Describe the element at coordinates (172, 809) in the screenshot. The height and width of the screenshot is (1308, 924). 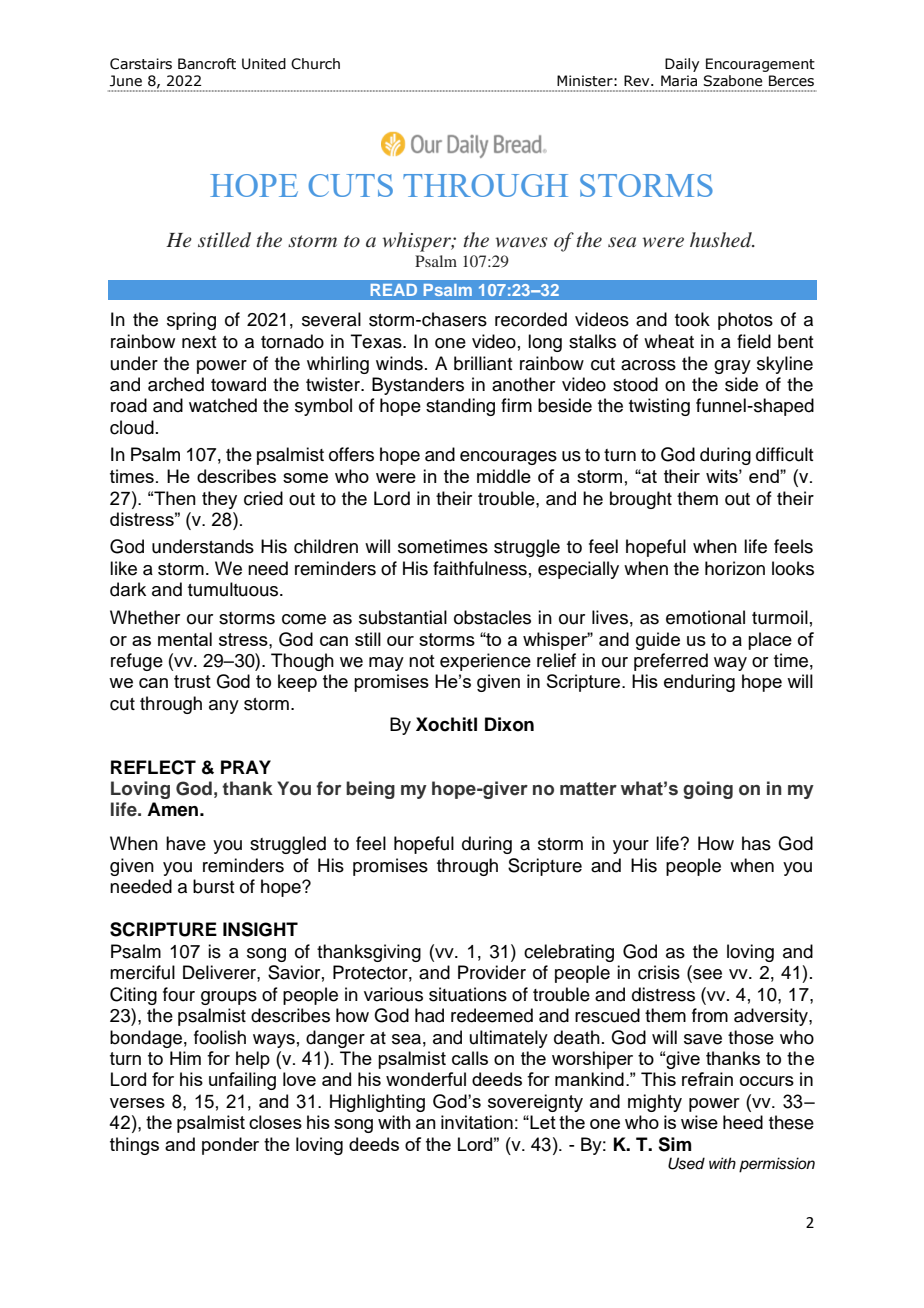
I see `Amen` at that location.
